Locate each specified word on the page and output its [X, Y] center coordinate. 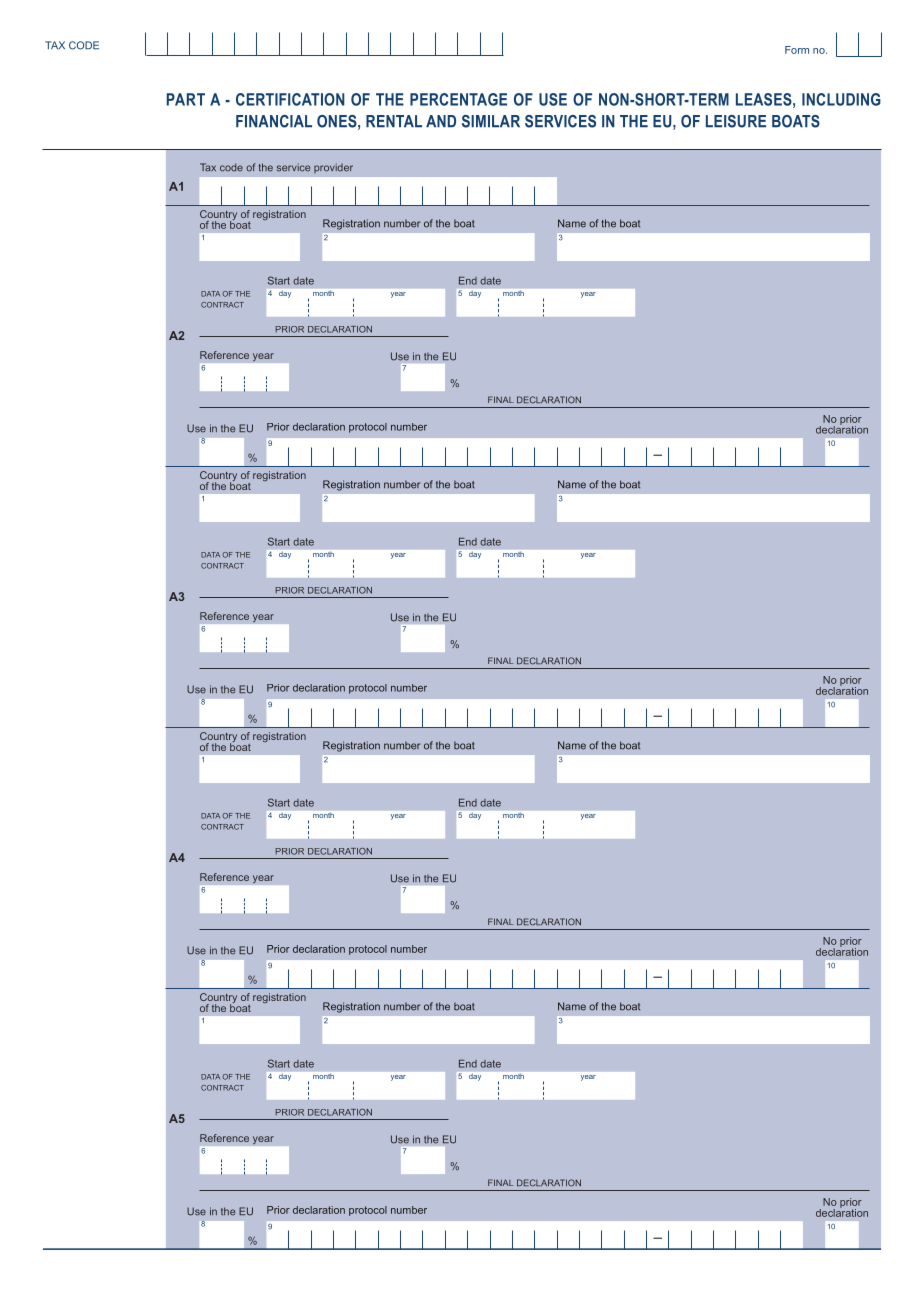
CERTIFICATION [290, 99]
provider [333, 168]
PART [186, 99]
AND [441, 121]
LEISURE [736, 121]
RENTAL [394, 121]
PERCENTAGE [458, 99]
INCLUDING [841, 99]
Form [797, 50]
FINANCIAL [274, 121]
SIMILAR [491, 121]
